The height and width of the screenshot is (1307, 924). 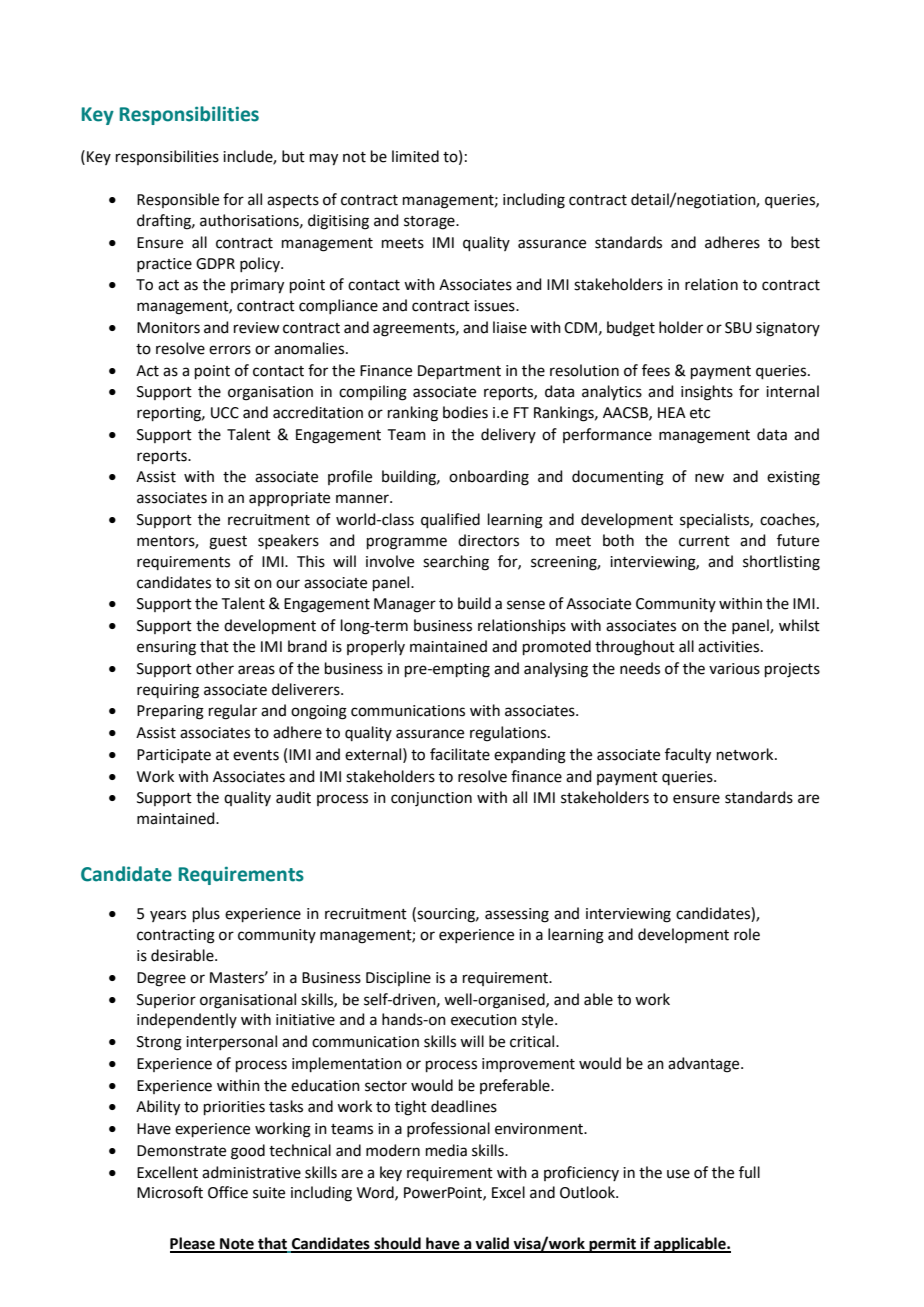 What do you see at coordinates (293, 201) in the screenshot?
I see `aspects` at bounding box center [293, 201].
